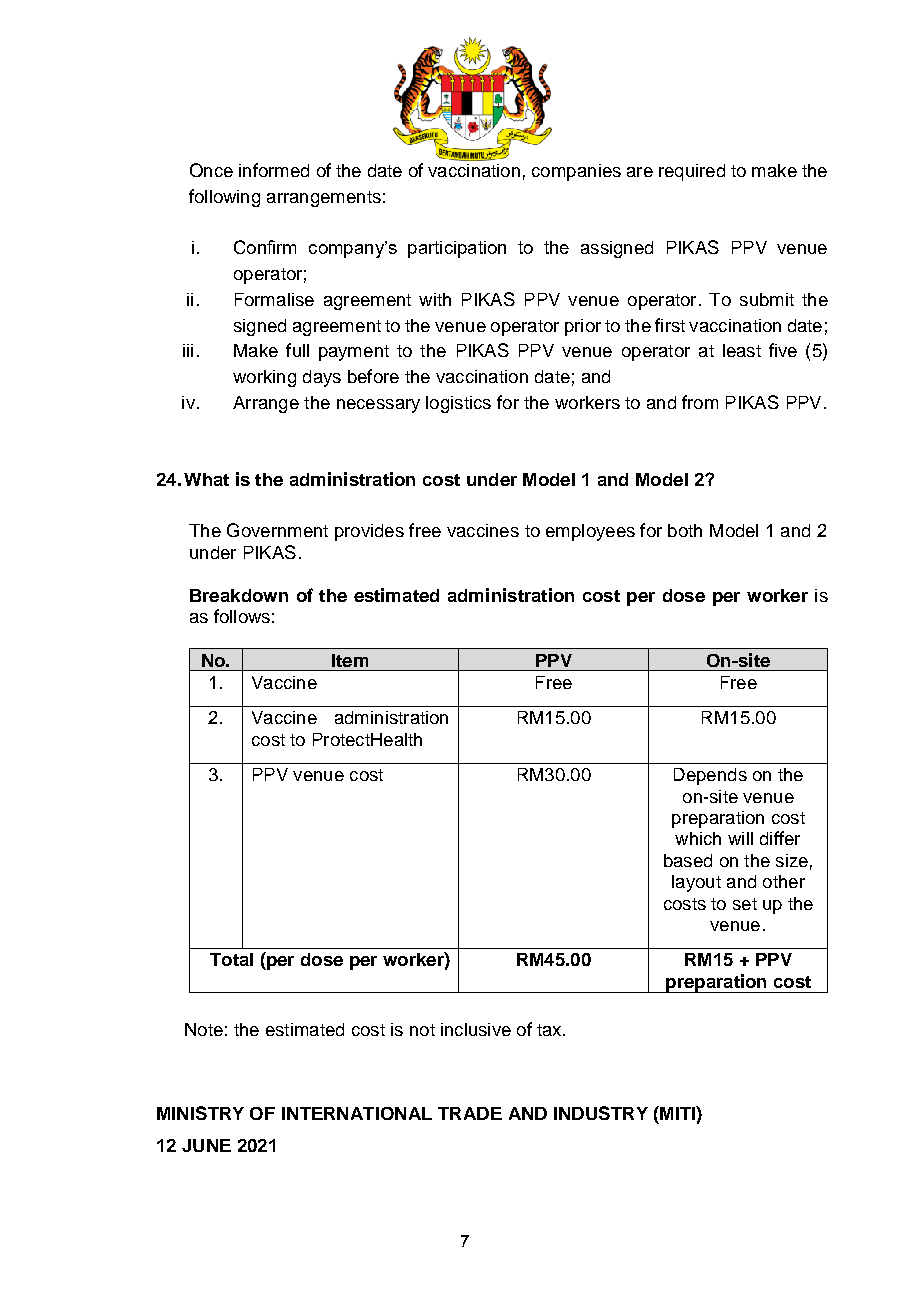 Image resolution: width=924 pixels, height=1307 pixels. What do you see at coordinates (692, 172) in the screenshot?
I see `required` at bounding box center [692, 172].
